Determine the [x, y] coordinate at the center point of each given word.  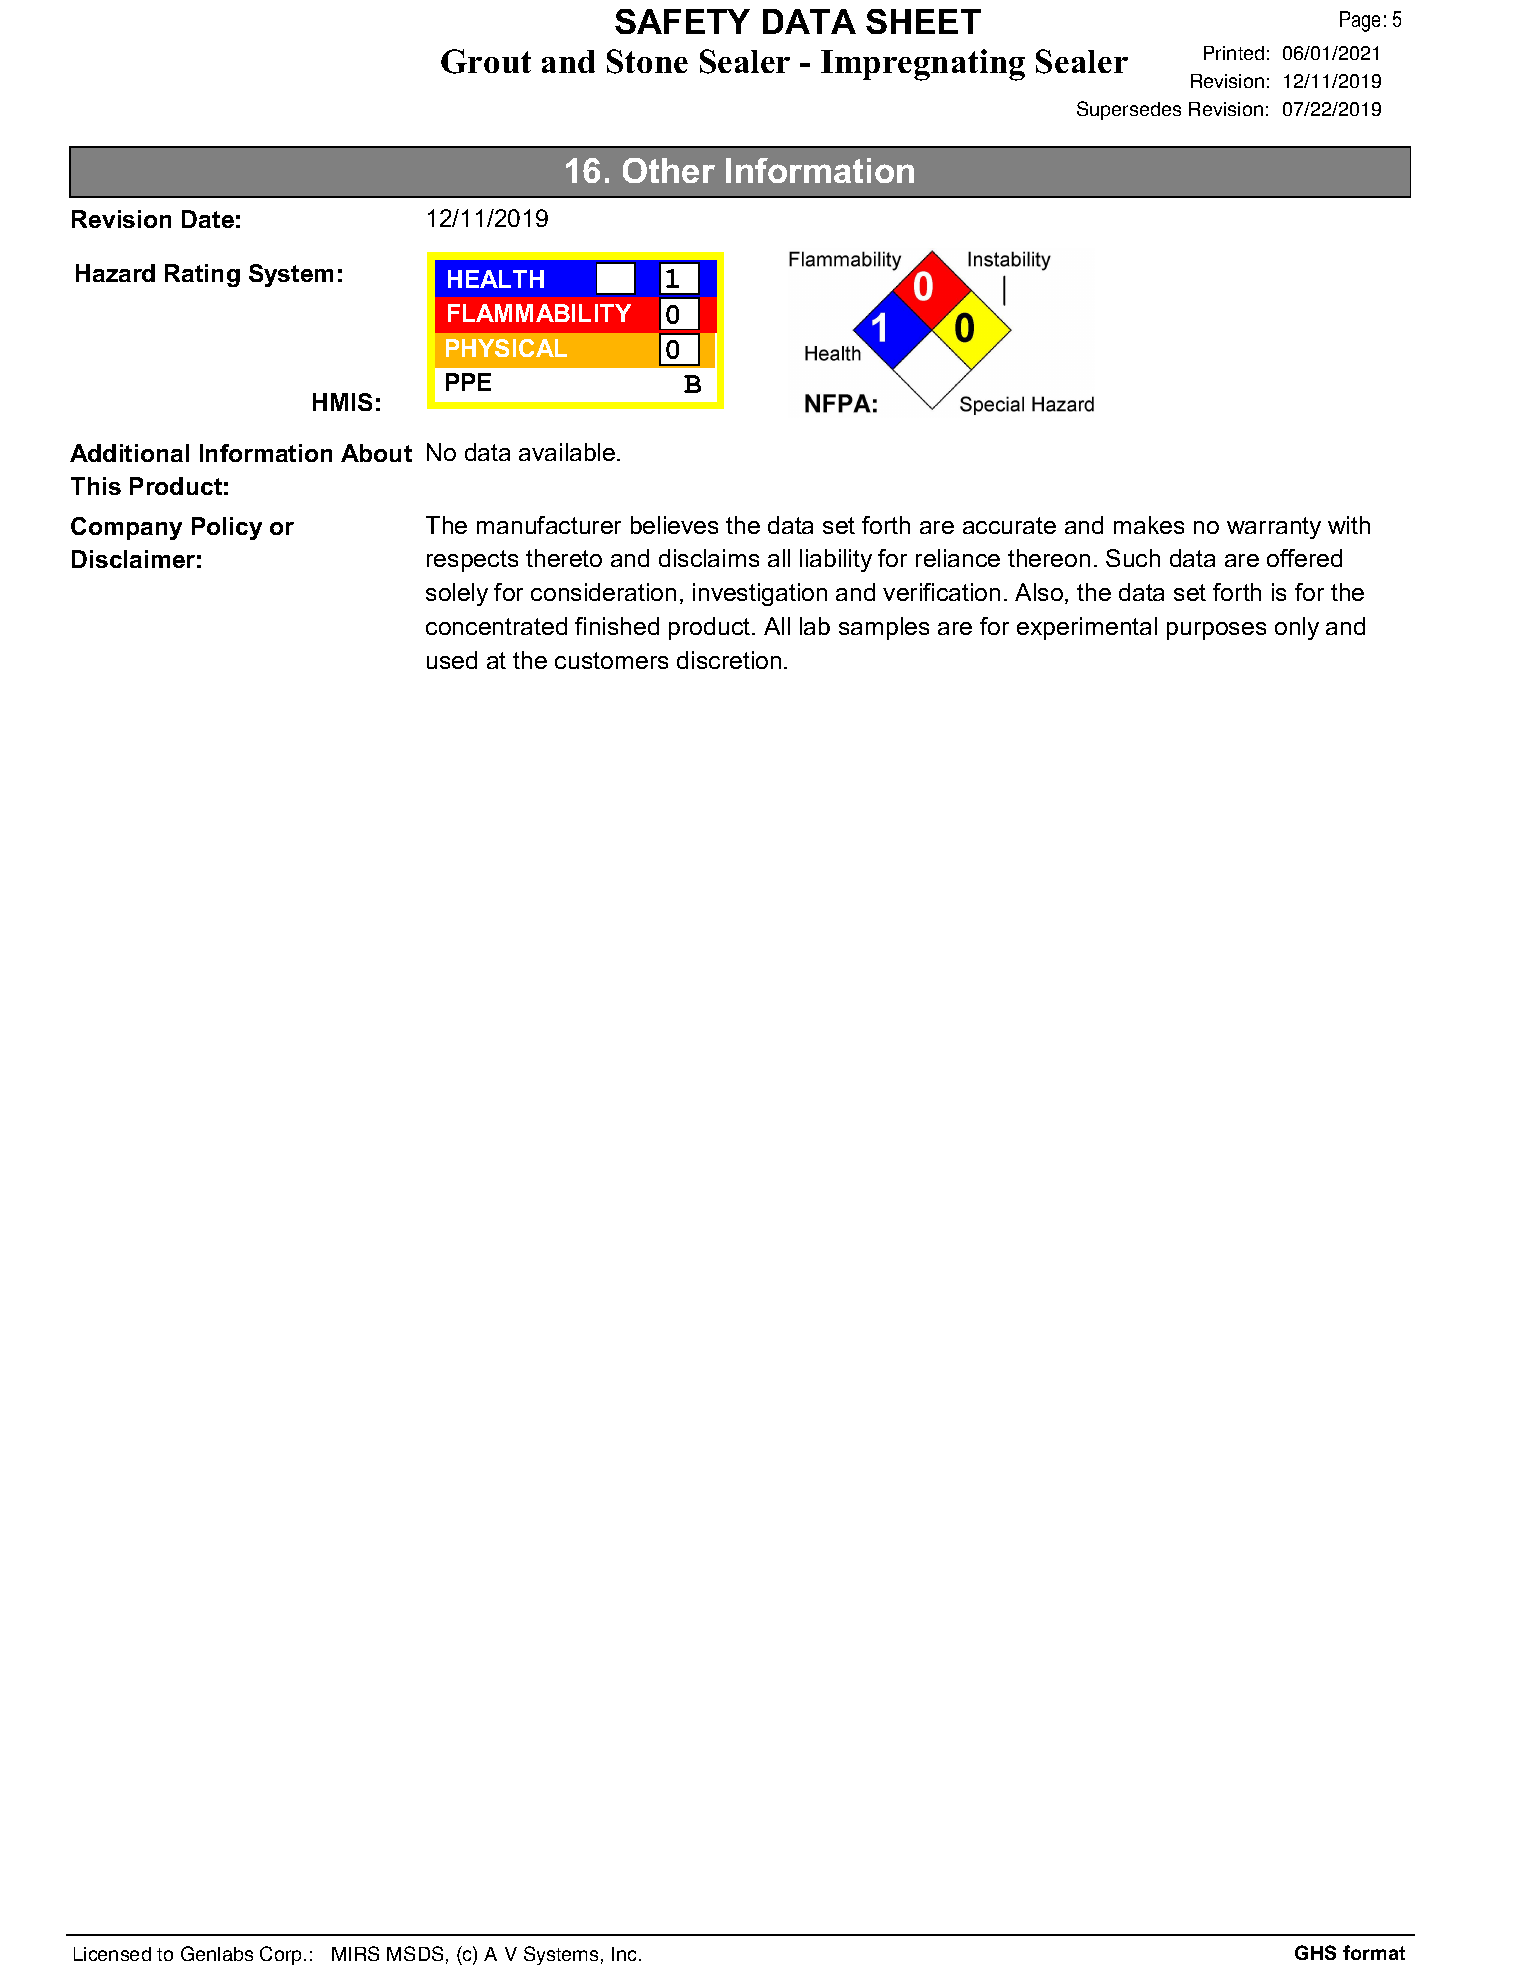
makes [1149, 525]
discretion [729, 660]
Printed [1234, 53]
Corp [282, 1955]
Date [208, 219]
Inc [626, 1954]
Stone [647, 61]
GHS [1315, 1952]
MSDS [415, 1953]
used [452, 660]
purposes [1216, 631]
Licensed [112, 1954]
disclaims [709, 558]
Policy [227, 528]
